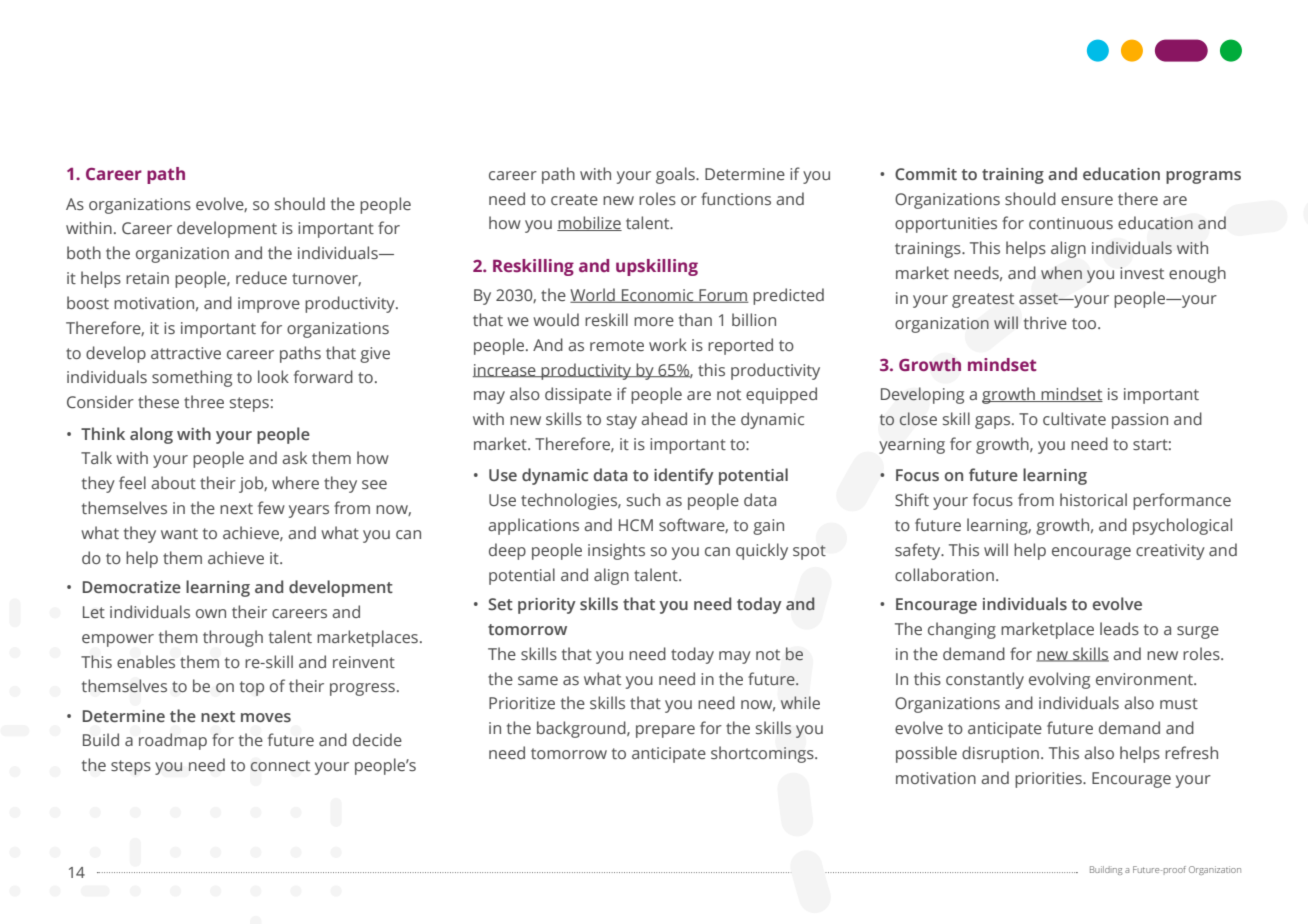 The image size is (1308, 924). I want to click on about, so click(173, 482).
